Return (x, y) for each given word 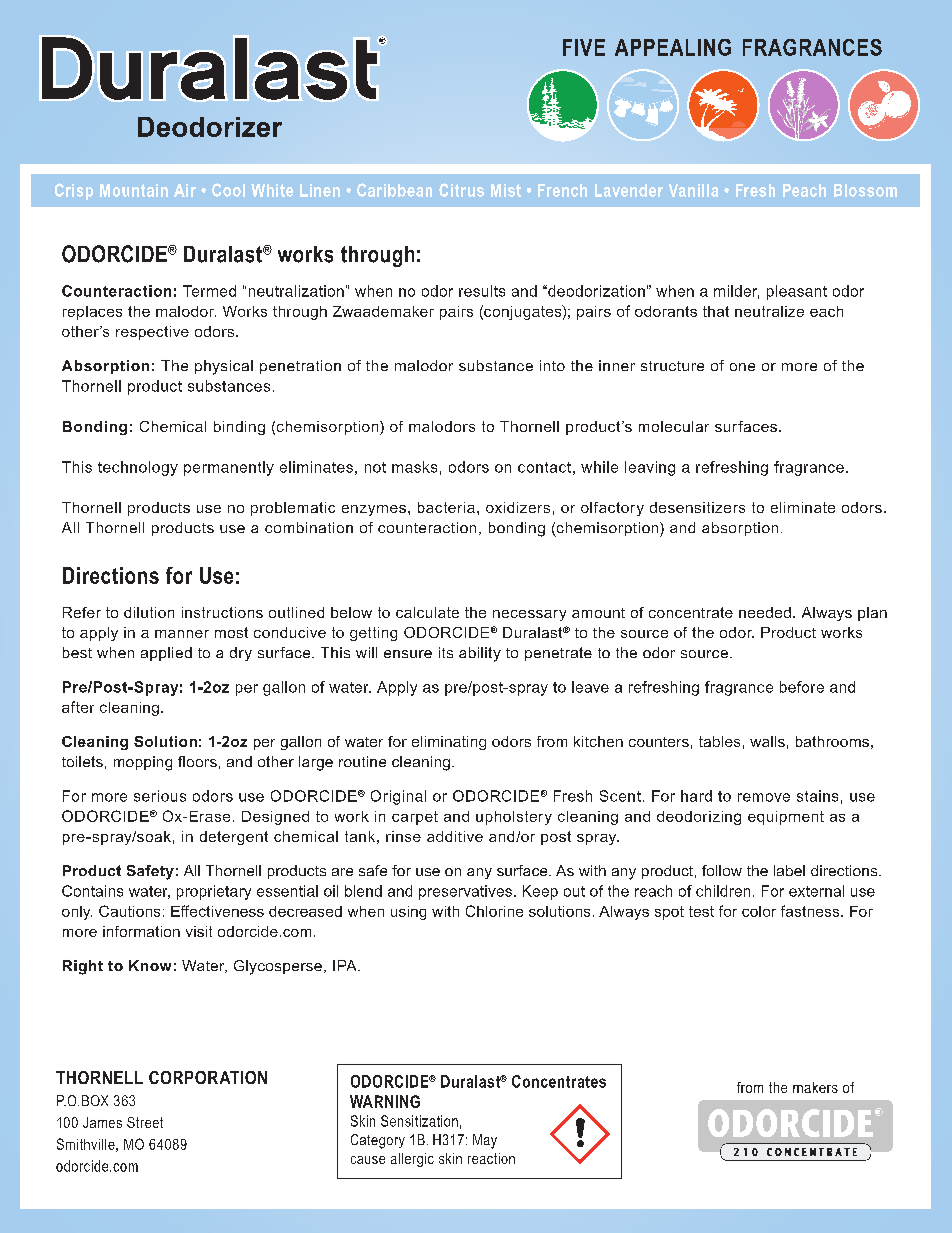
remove (764, 797)
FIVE (584, 47)
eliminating (449, 743)
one (742, 367)
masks (414, 467)
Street (145, 1122)
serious (160, 796)
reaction (491, 1158)
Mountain (134, 190)
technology (138, 468)
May (485, 1141)
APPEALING (673, 47)
